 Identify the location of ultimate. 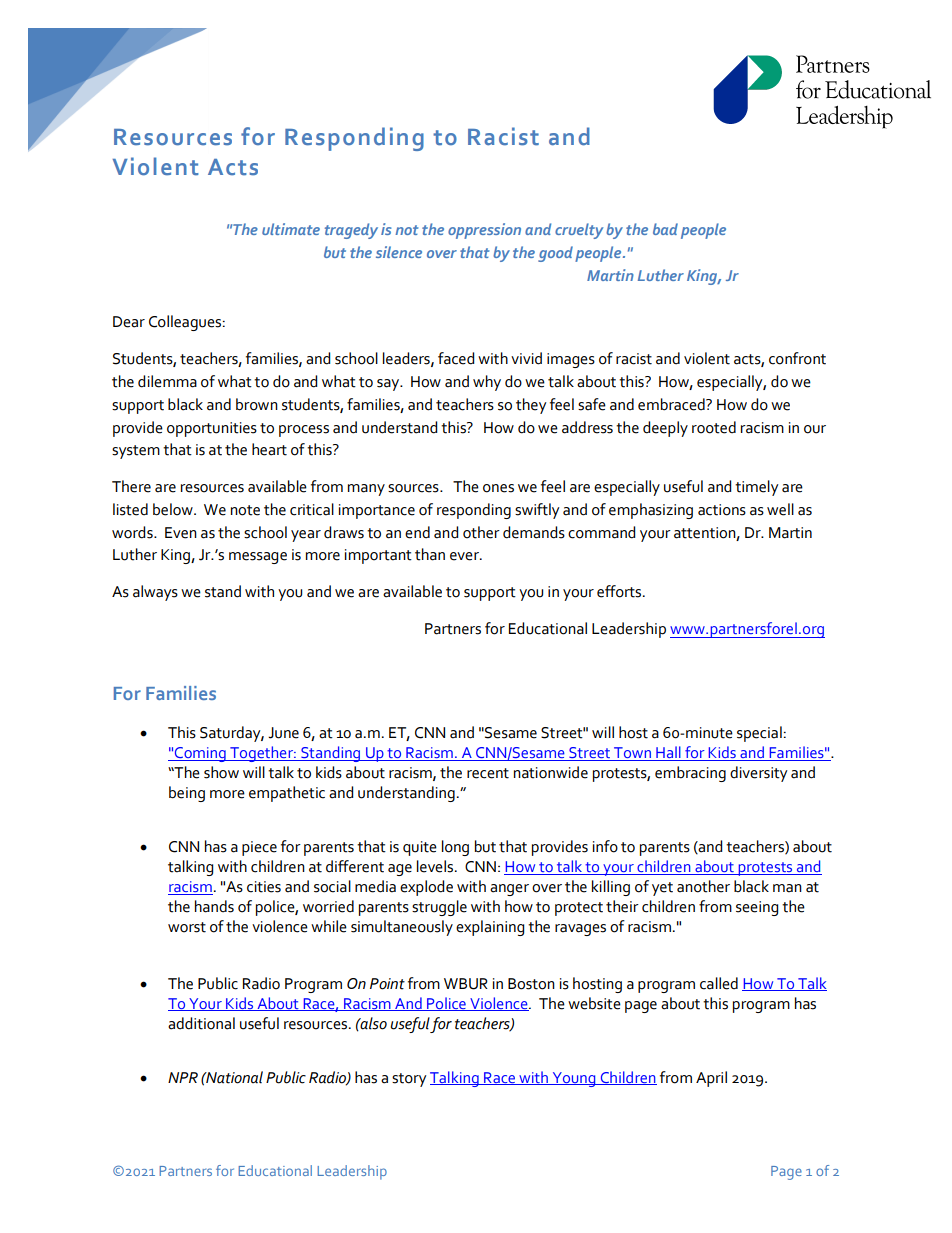
(291, 229).
